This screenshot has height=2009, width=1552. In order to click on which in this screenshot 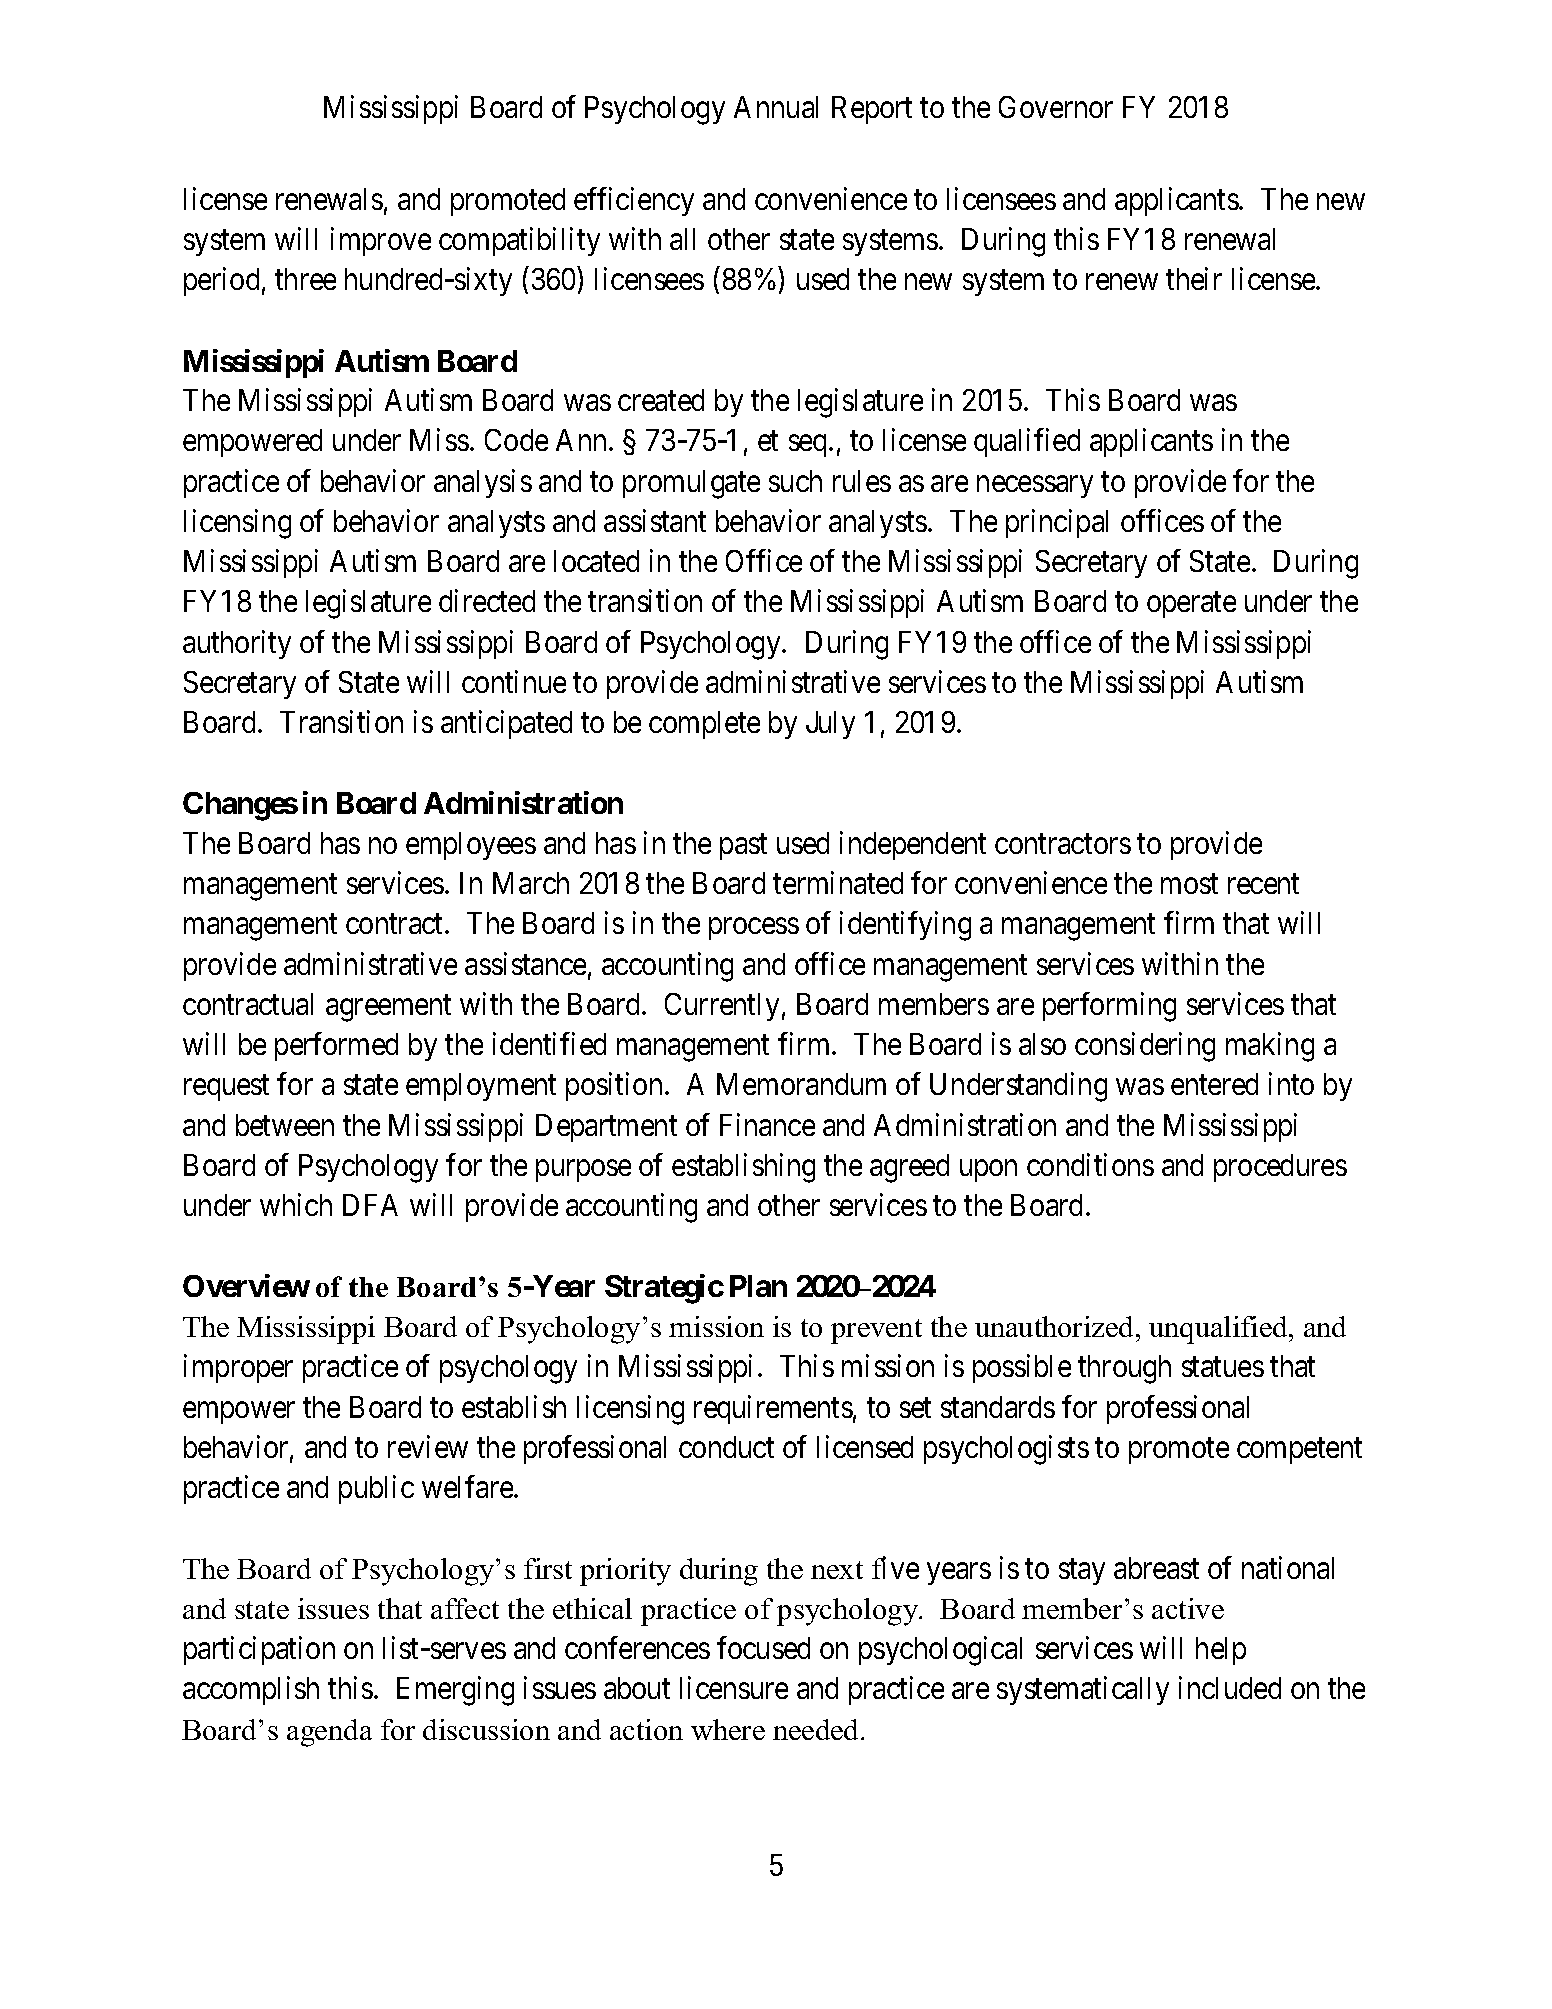, I will do `click(296, 1205)`.
